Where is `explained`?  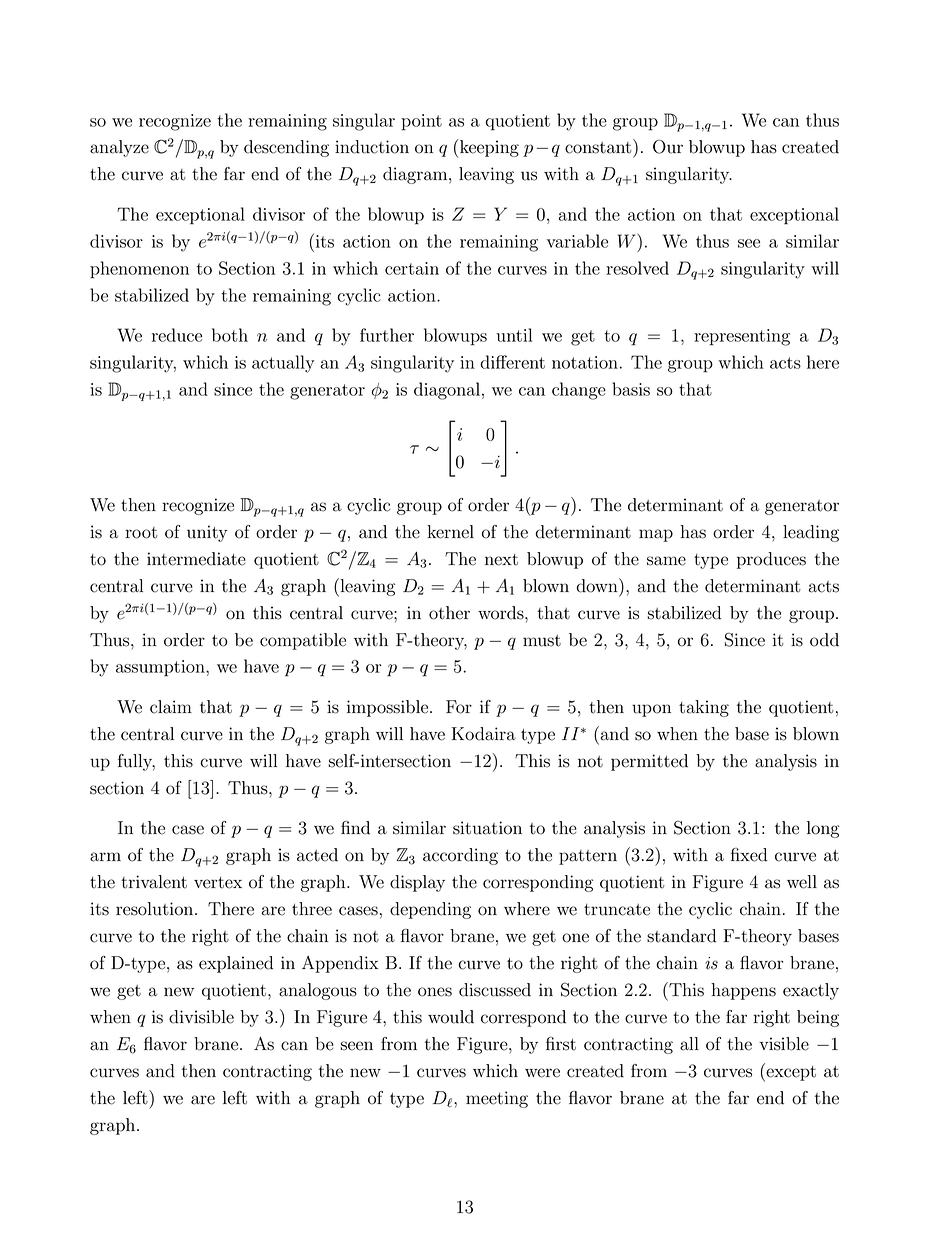 explained is located at coordinates (236, 964).
